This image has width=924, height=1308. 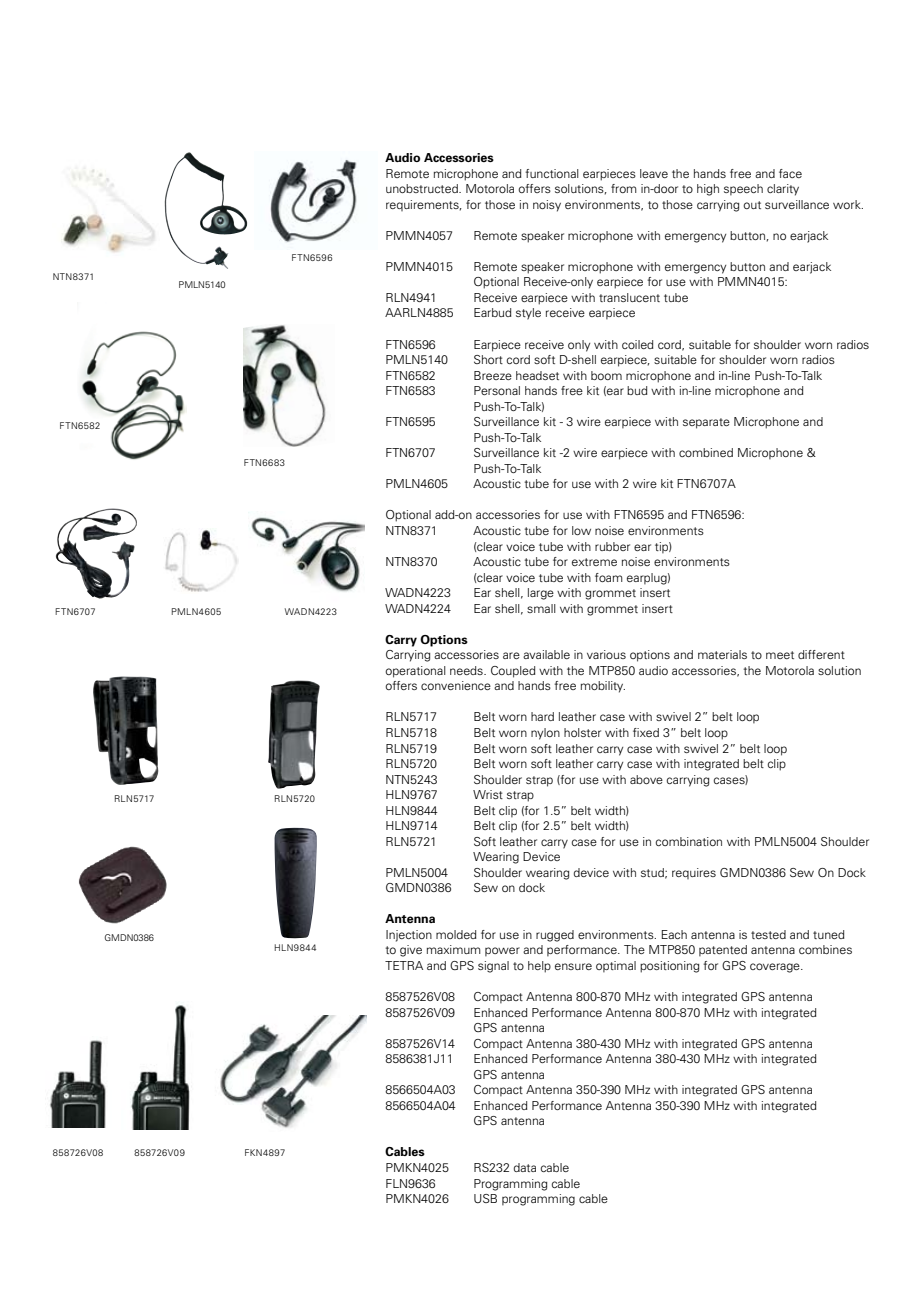 I want to click on molded, so click(x=456, y=934).
